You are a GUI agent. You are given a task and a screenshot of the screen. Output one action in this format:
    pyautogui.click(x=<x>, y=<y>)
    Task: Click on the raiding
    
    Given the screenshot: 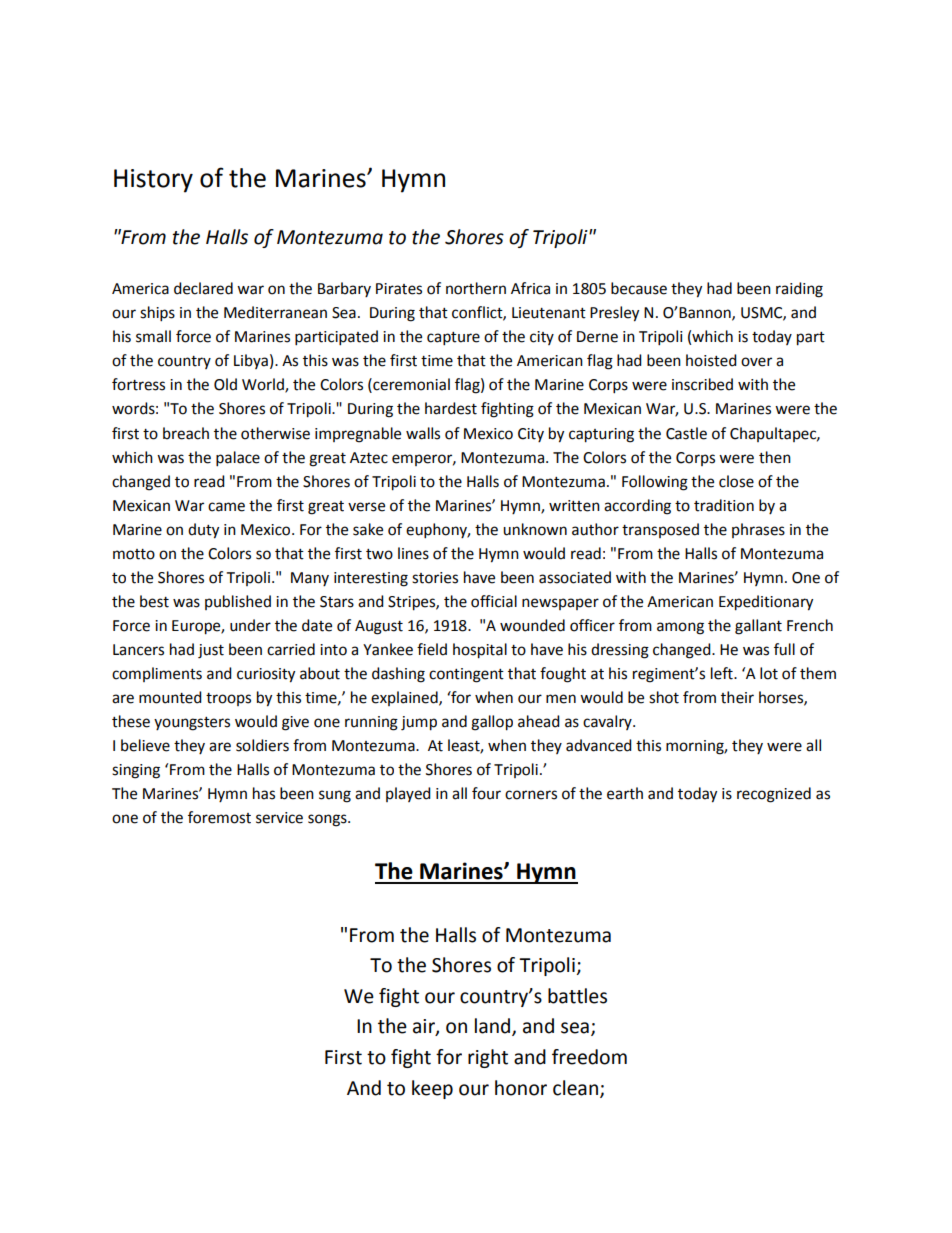 What is the action you would take?
    pyautogui.click(x=799, y=290)
